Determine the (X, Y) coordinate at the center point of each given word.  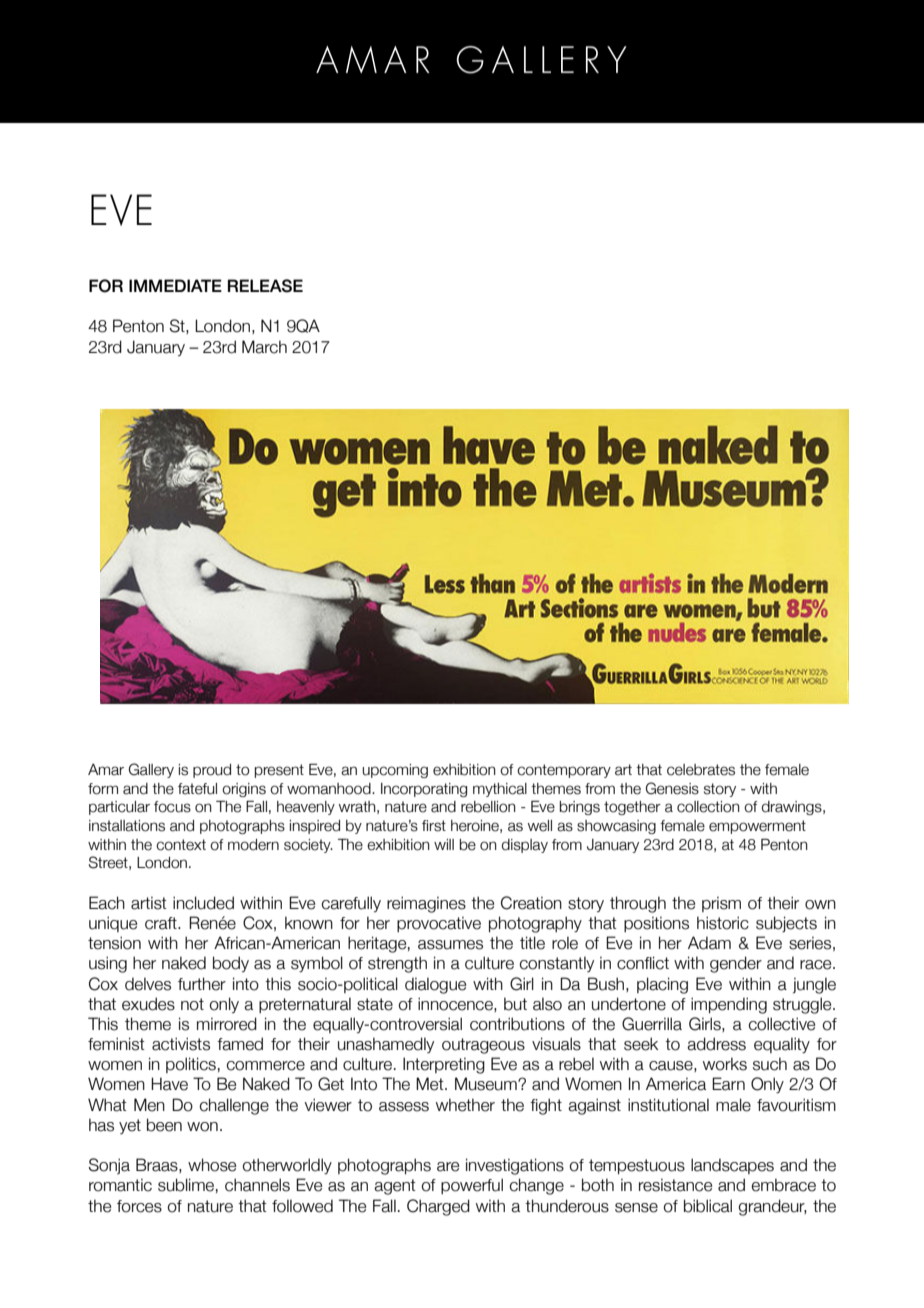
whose (212, 1165)
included (203, 903)
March (264, 347)
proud (212, 771)
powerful (472, 1186)
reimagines (426, 904)
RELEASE (265, 286)
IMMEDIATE (175, 285)
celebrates (701, 770)
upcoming (395, 771)
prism (721, 904)
